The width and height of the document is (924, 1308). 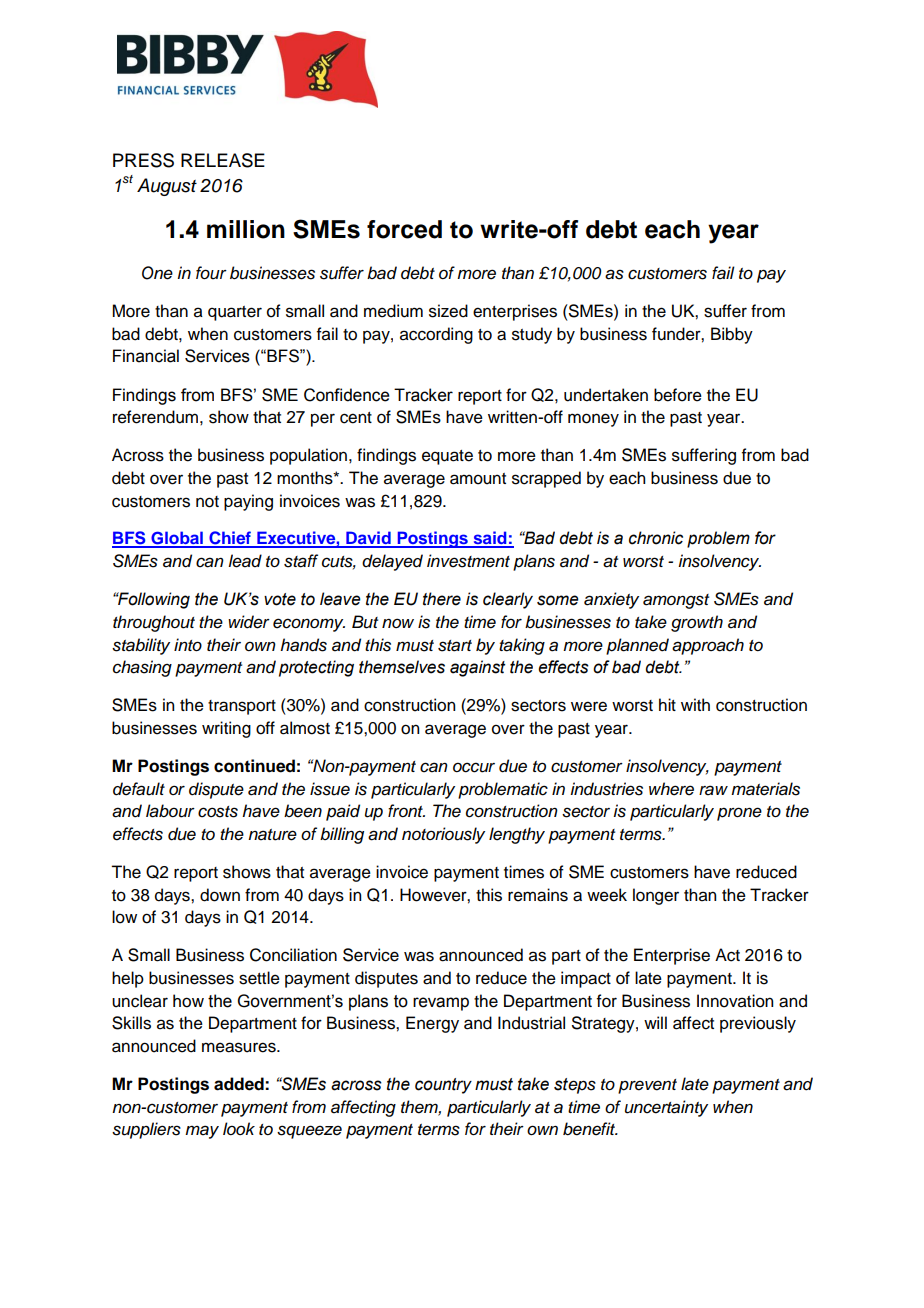 I want to click on down, so click(x=220, y=895).
